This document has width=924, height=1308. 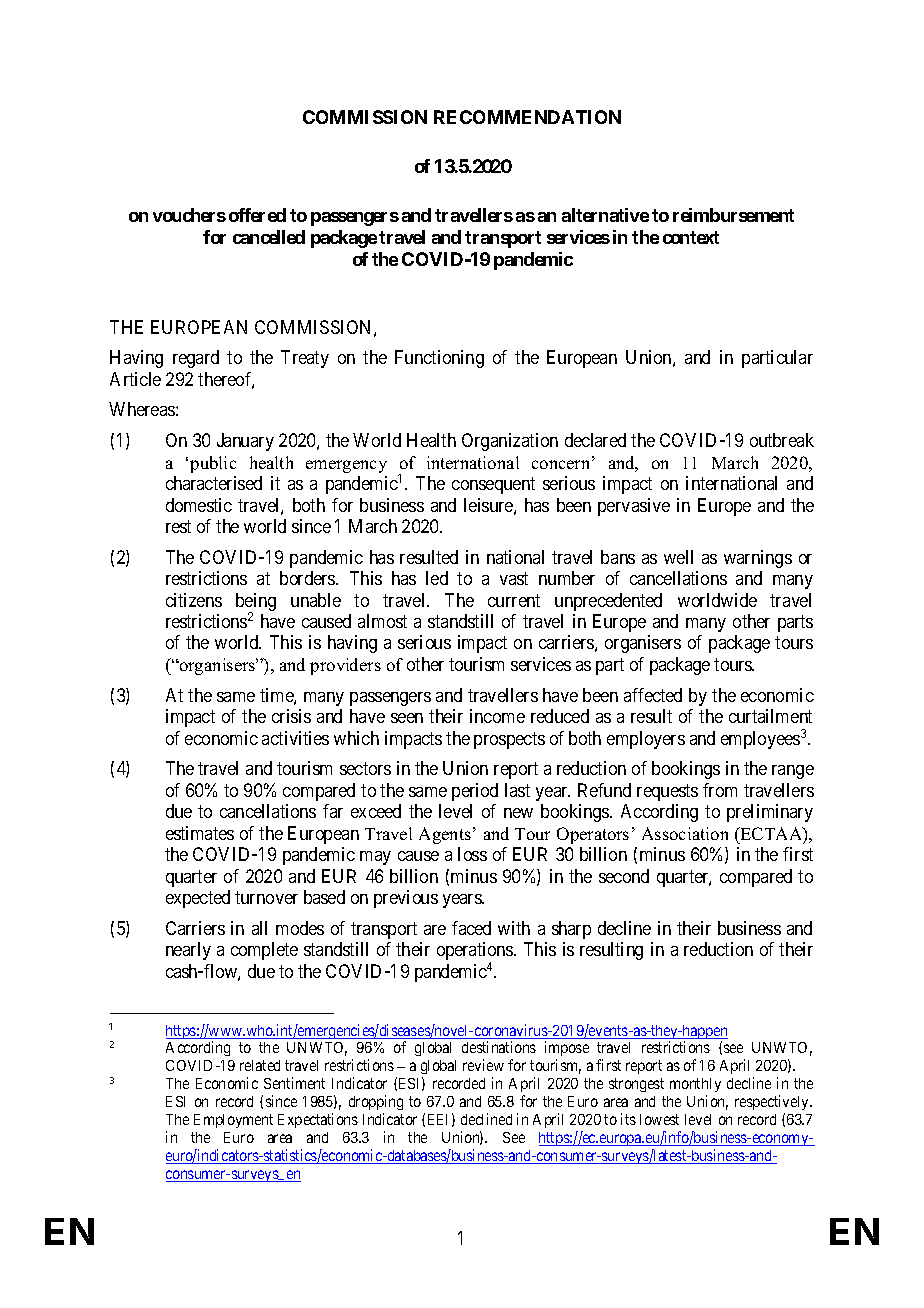 I want to click on well, so click(x=678, y=557).
